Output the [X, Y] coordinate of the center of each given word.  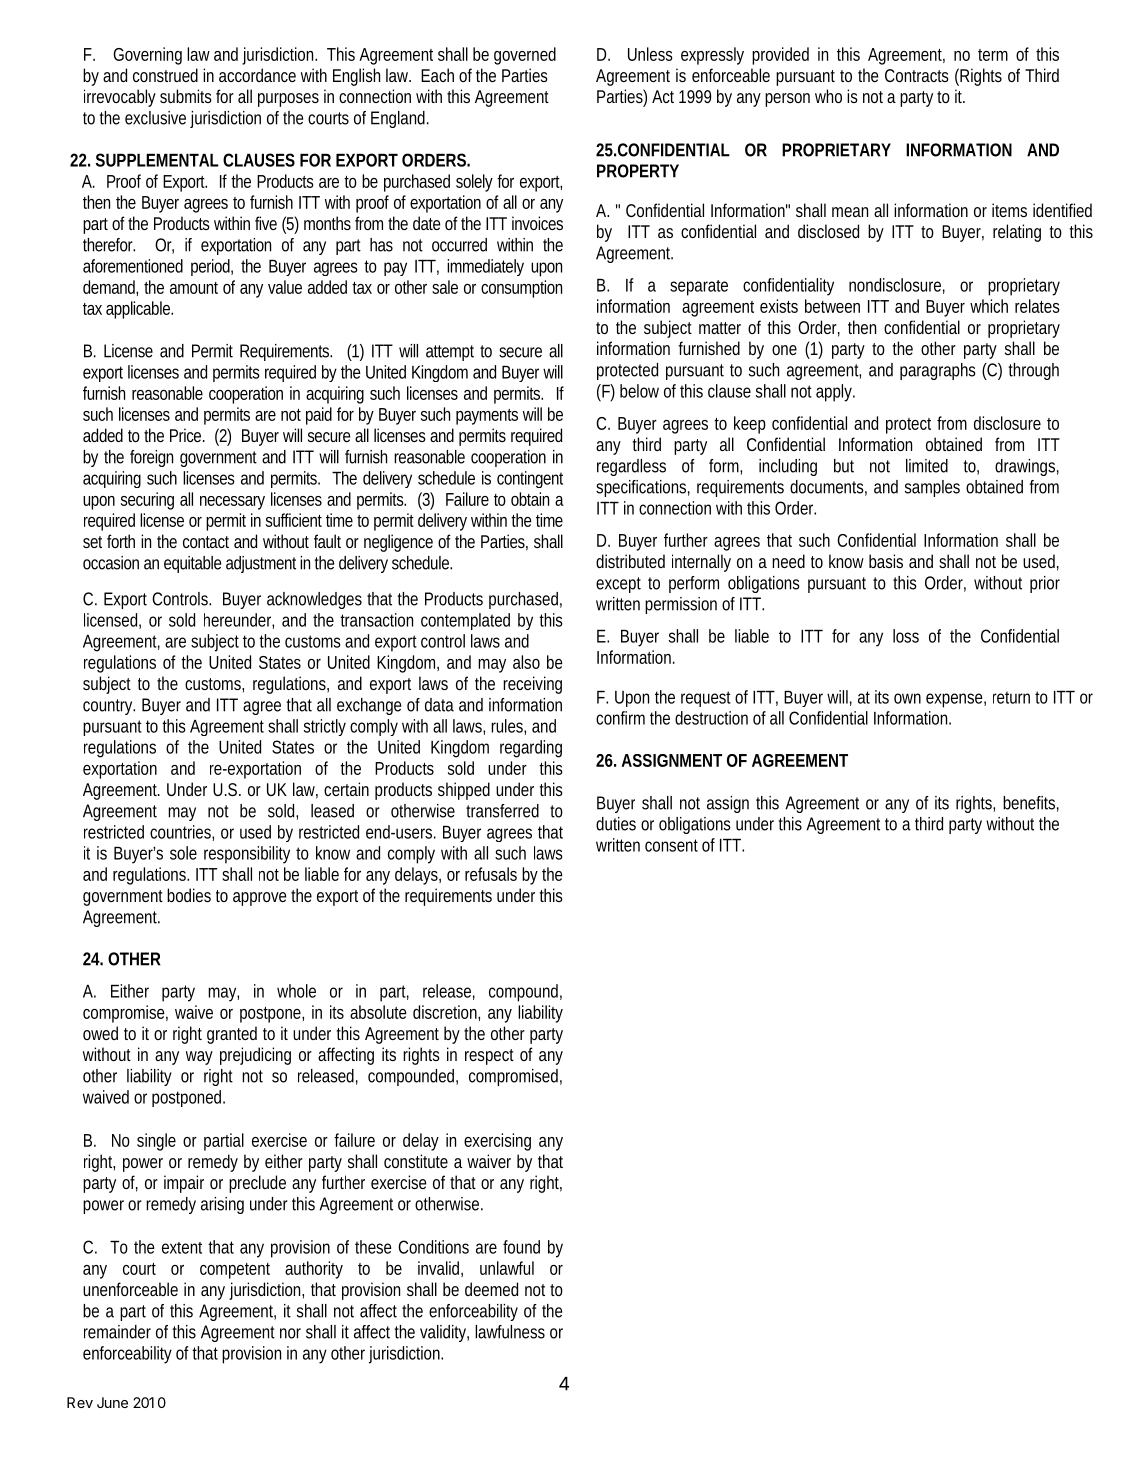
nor [290, 1333]
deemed [491, 1289]
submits [186, 96]
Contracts [917, 75]
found [521, 1247]
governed [525, 56]
